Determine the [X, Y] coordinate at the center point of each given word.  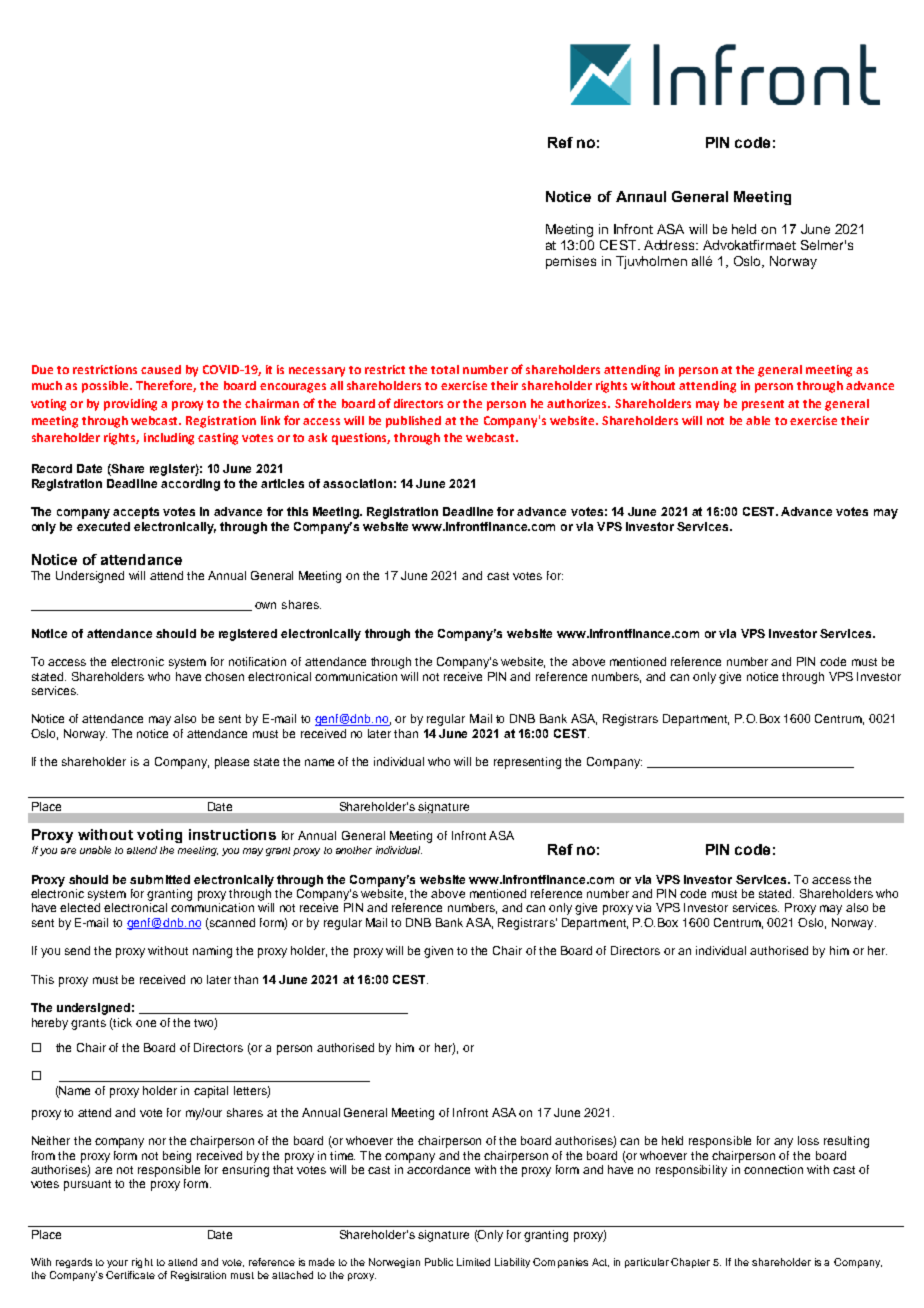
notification [257, 661]
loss [808, 1140]
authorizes [578, 403]
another [354, 850]
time [342, 1155]
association [357, 483]
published [413, 422]
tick [122, 1022]
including [169, 439]
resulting [846, 1142]
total [445, 369]
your [117, 1264]
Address [671, 245]
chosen [224, 676]
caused [161, 369]
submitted [160, 879]
